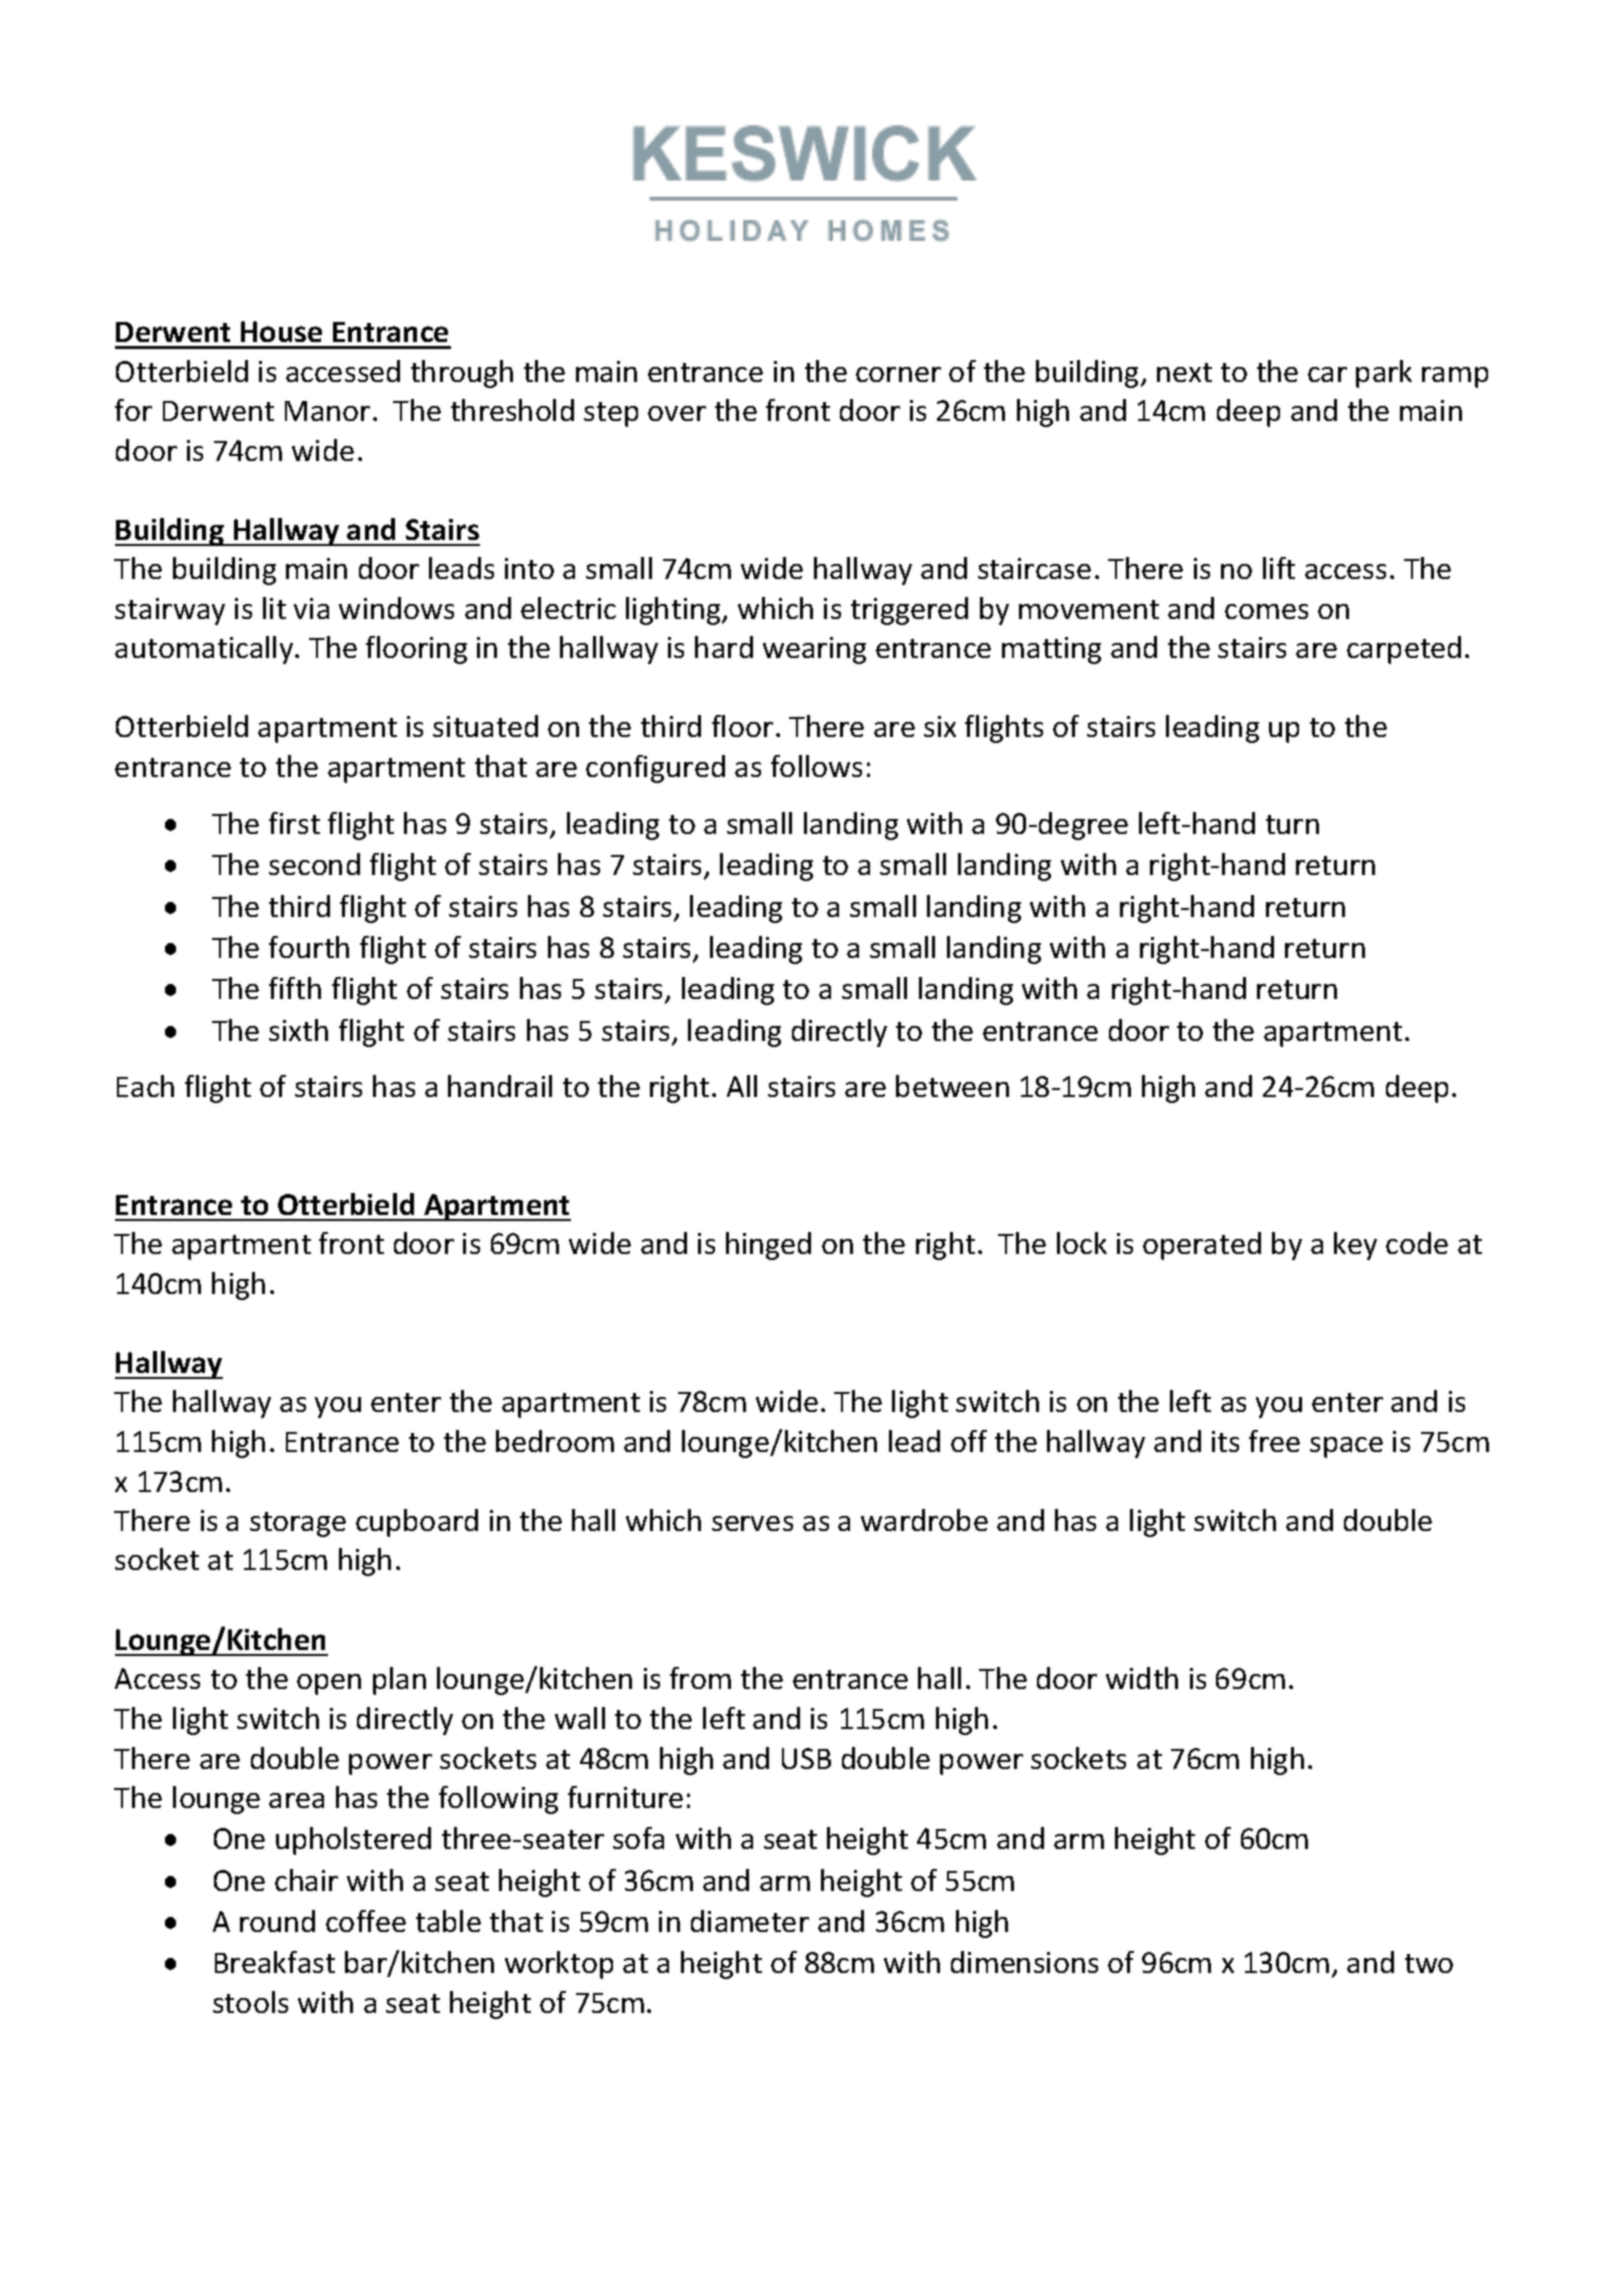 This screenshot has width=1606, height=2271. What do you see at coordinates (750, 1921) in the screenshot?
I see `diameter` at bounding box center [750, 1921].
